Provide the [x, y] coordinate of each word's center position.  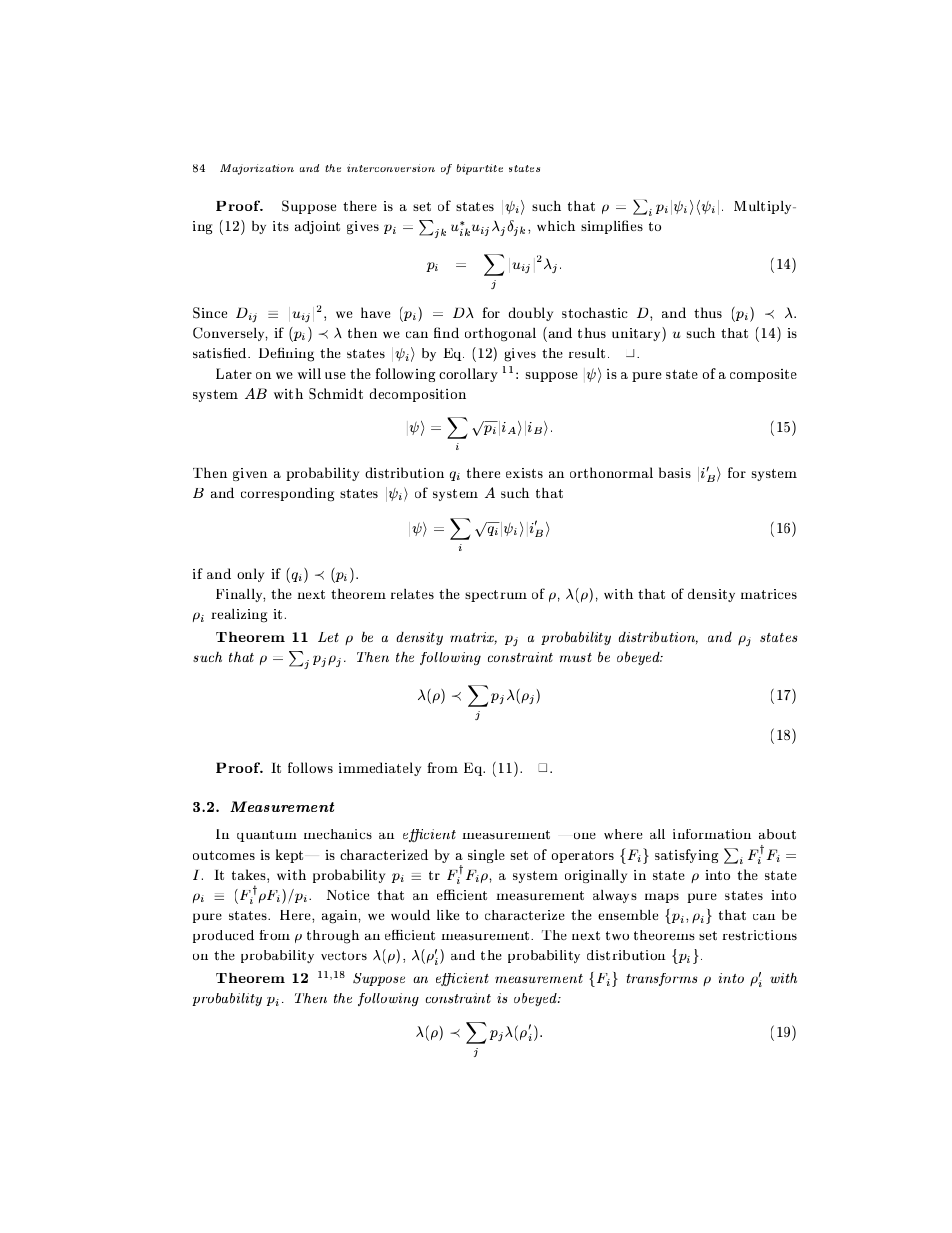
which [556, 226]
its [281, 226]
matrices [769, 594]
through [333, 937]
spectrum [496, 596]
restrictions [759, 935]
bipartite [480, 169]
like [448, 915]
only [251, 575]
